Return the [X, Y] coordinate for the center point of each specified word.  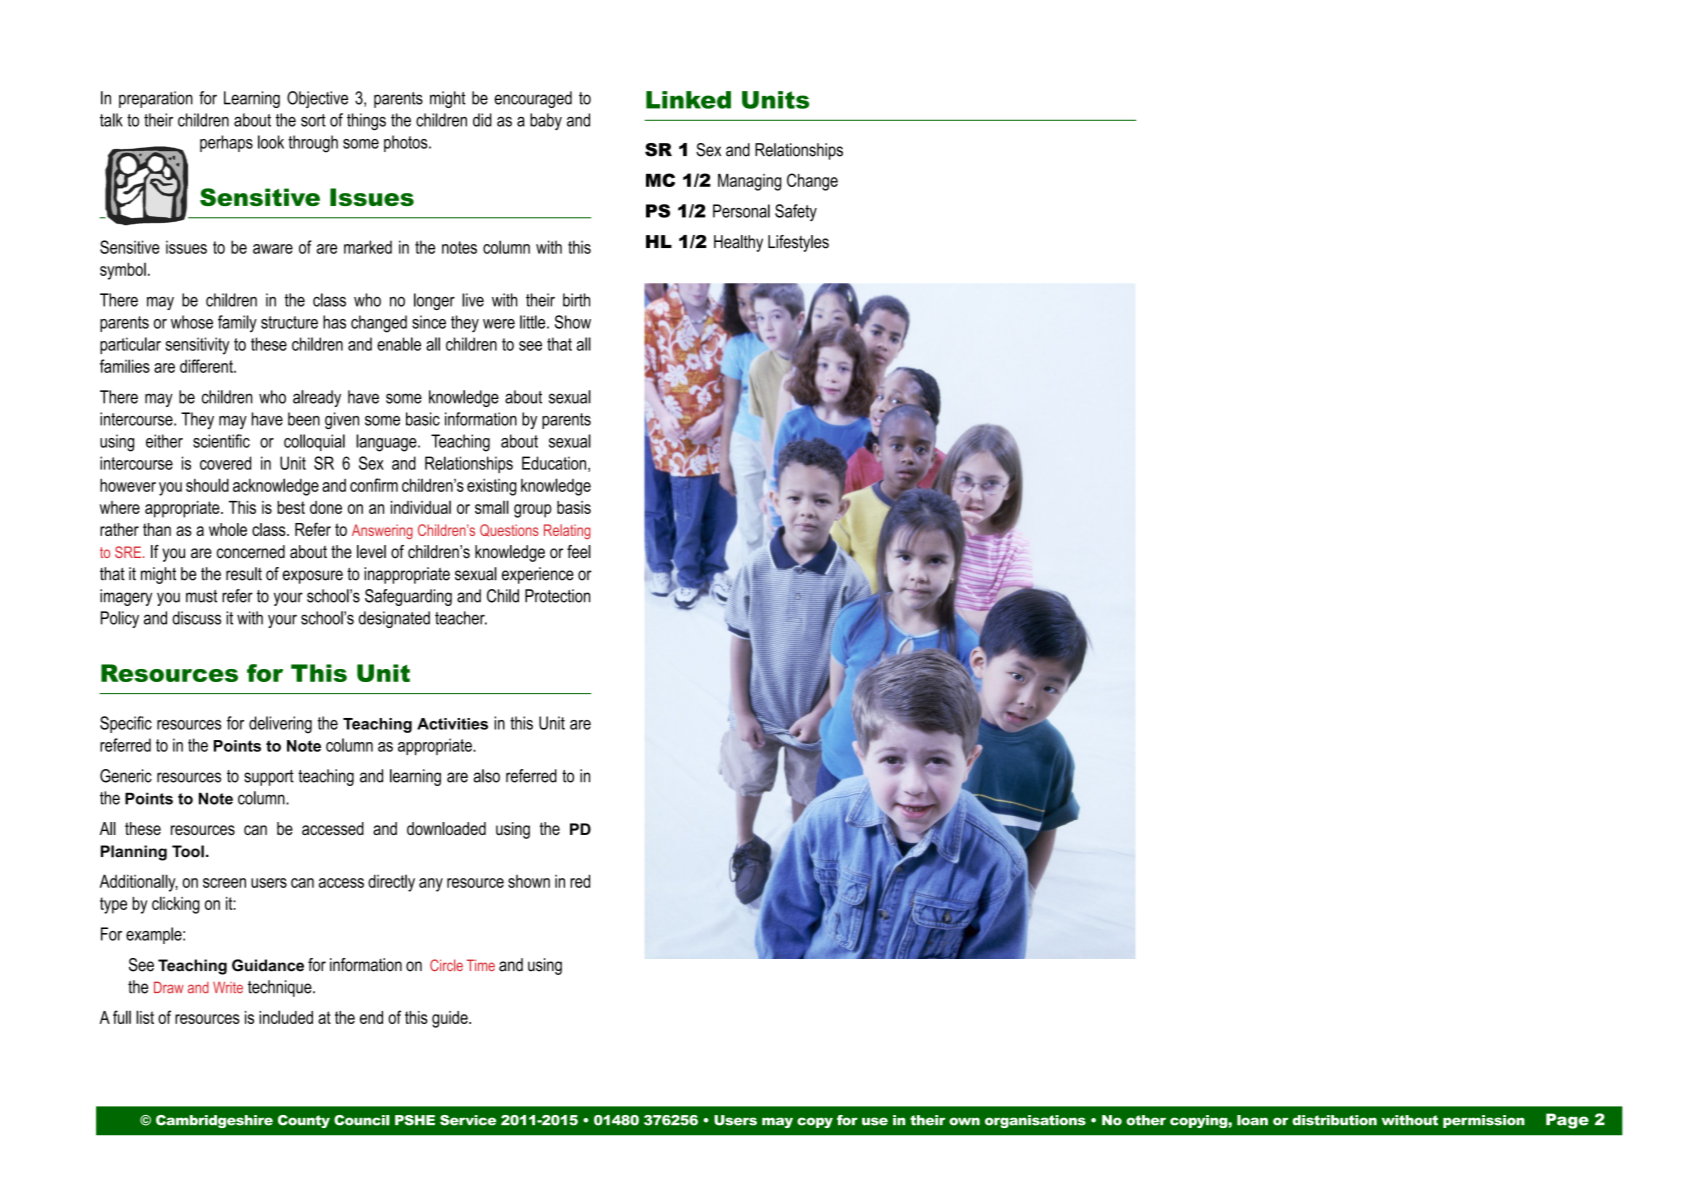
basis [574, 507]
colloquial [314, 442]
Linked [688, 100]
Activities [452, 724]
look [271, 142]
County [304, 1121]
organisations [1035, 1121]
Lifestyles [798, 243]
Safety [796, 212]
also [486, 776]
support [269, 778]
